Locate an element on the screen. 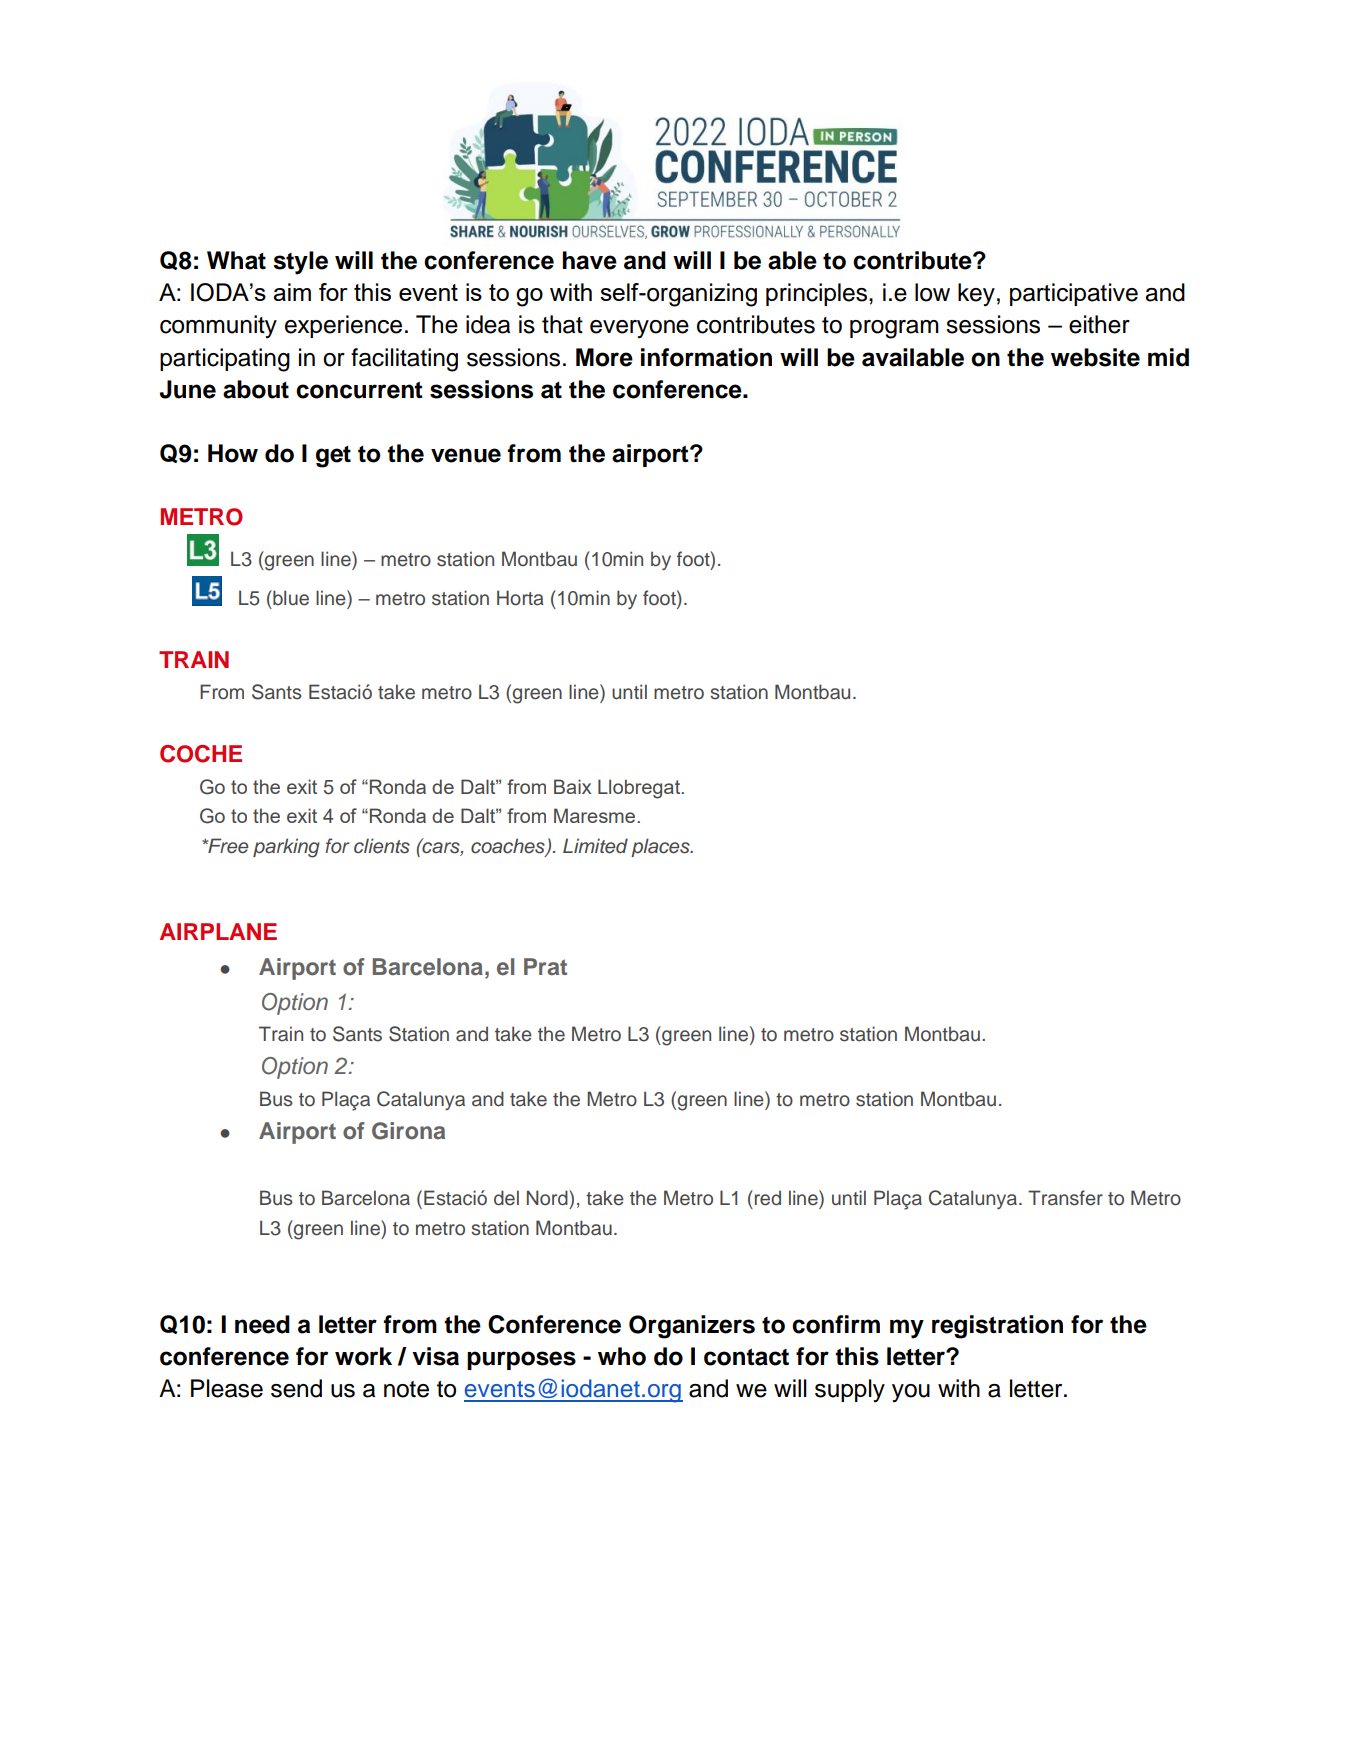  blue is located at coordinates (290, 598).
